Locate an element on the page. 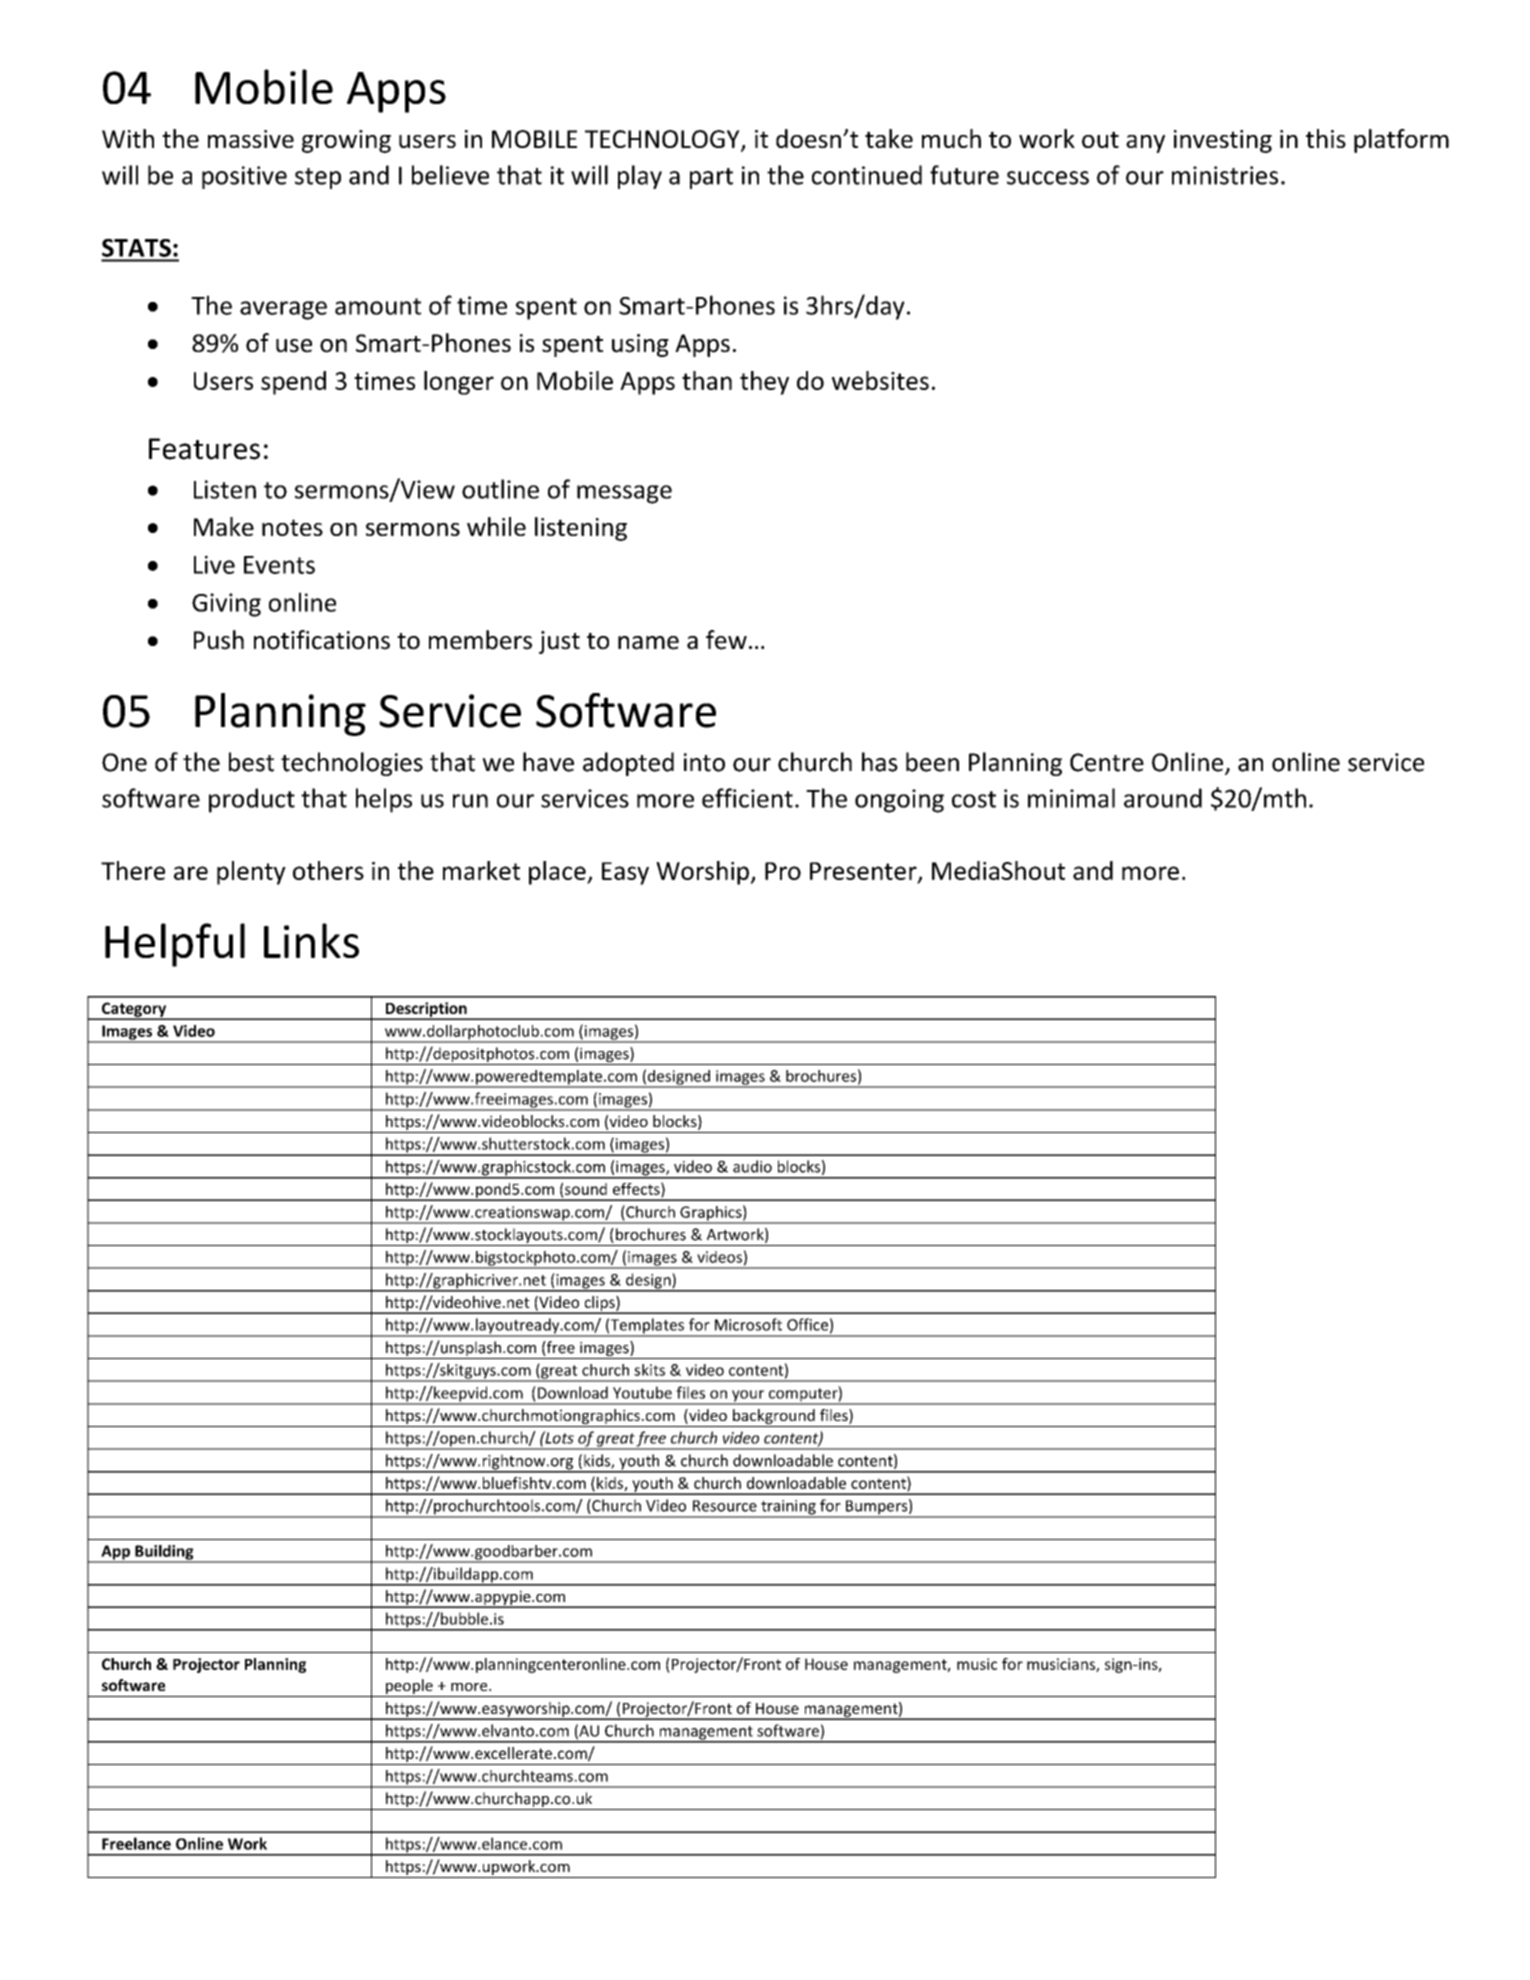 The width and height of the image is (1530, 1980). Microsoft is located at coordinates (748, 1324).
